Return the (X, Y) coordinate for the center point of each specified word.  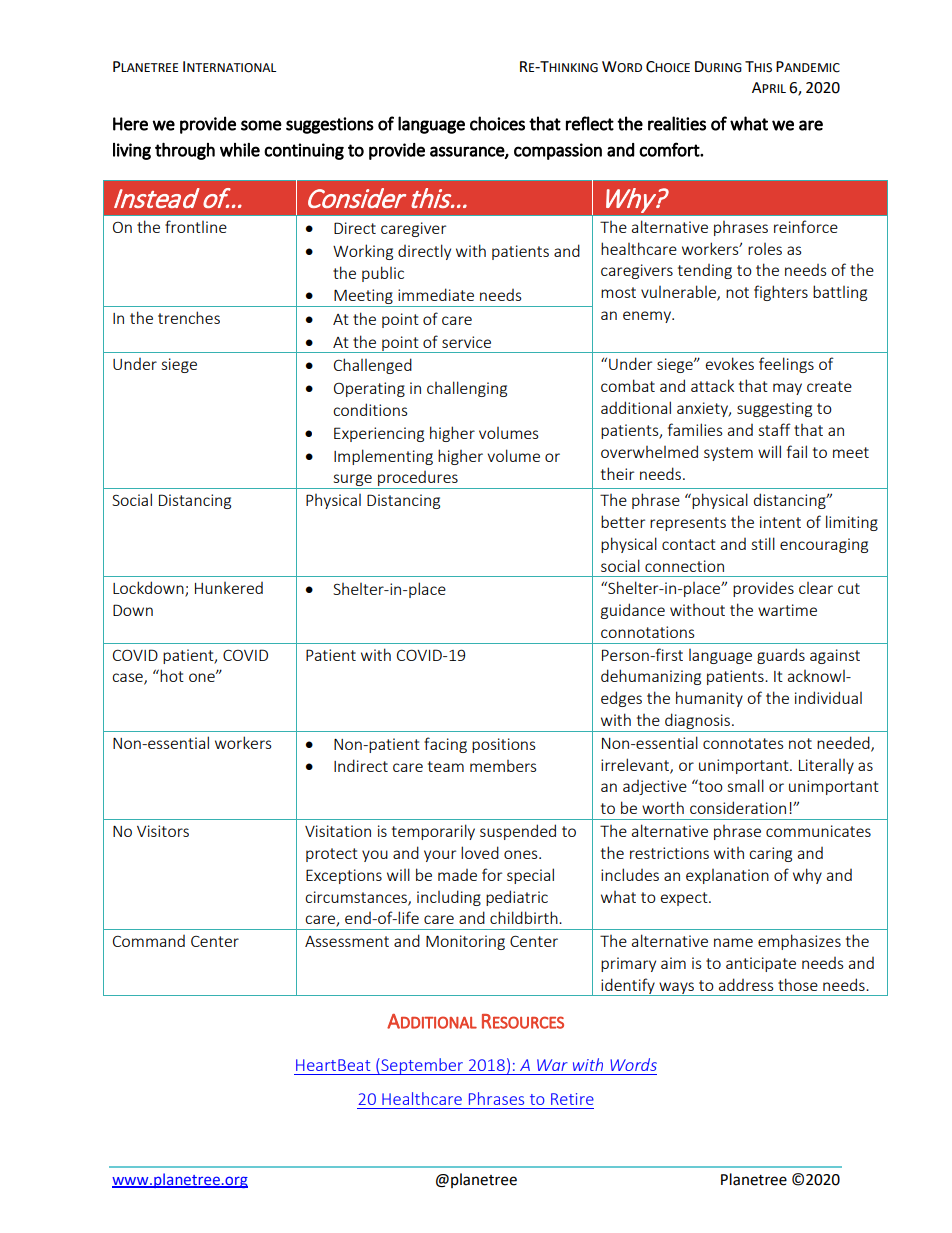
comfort (670, 149)
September (422, 1066)
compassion (558, 151)
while (240, 150)
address (746, 984)
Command (149, 941)
